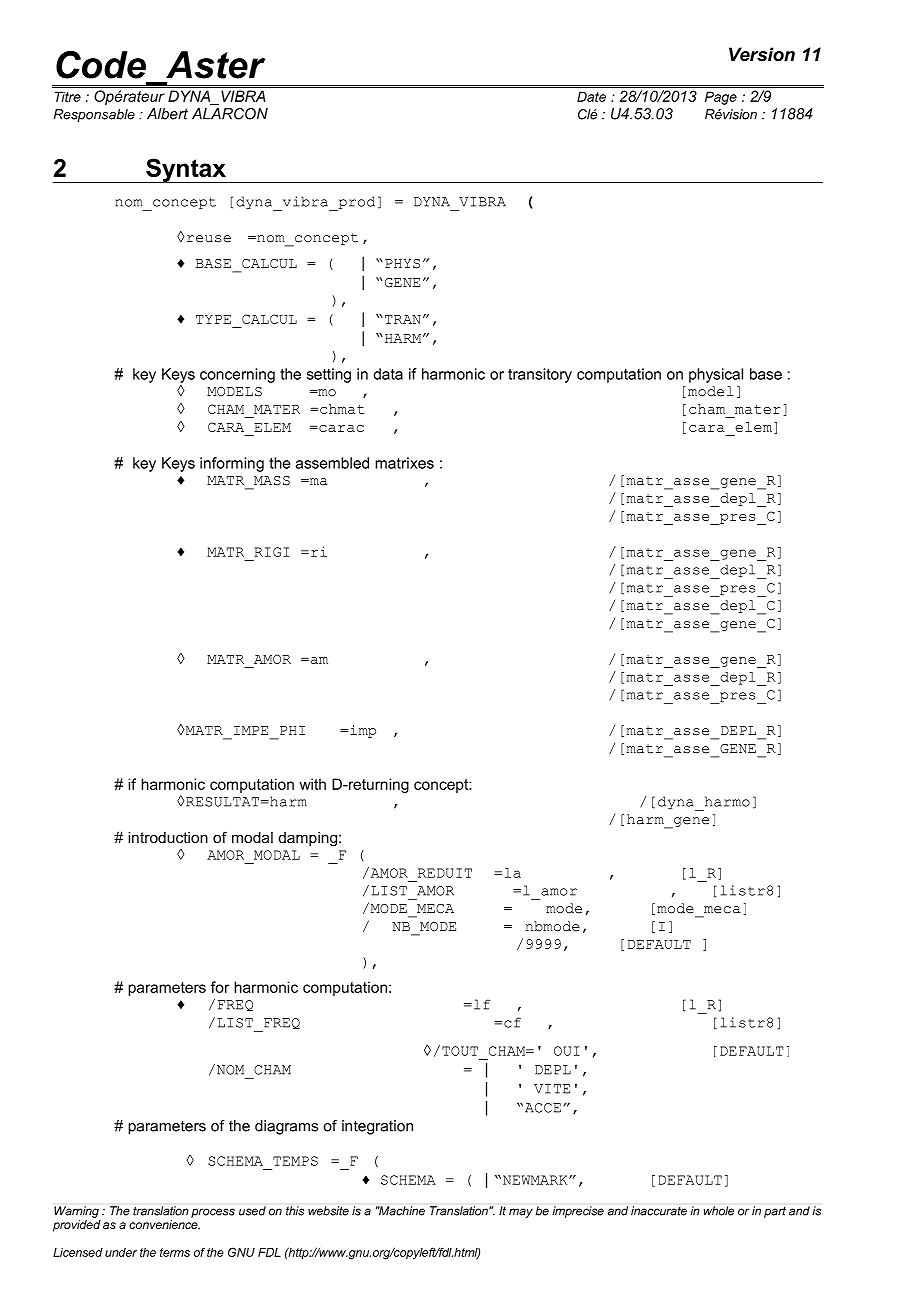  Describe the element at coordinates (164, 1224) in the screenshot. I see `convenience` at that location.
